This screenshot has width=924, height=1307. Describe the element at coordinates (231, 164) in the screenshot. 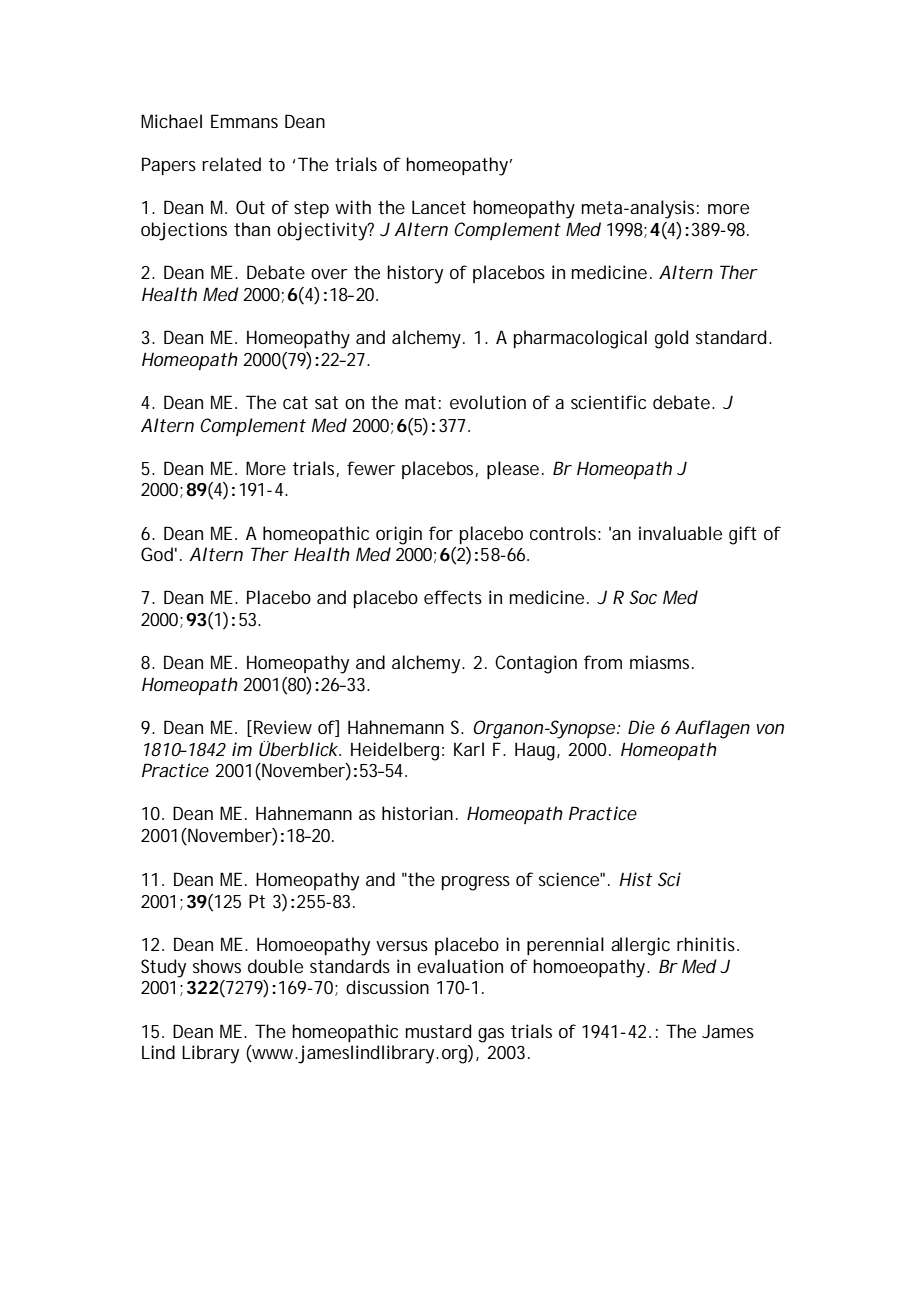

I see `related` at that location.
